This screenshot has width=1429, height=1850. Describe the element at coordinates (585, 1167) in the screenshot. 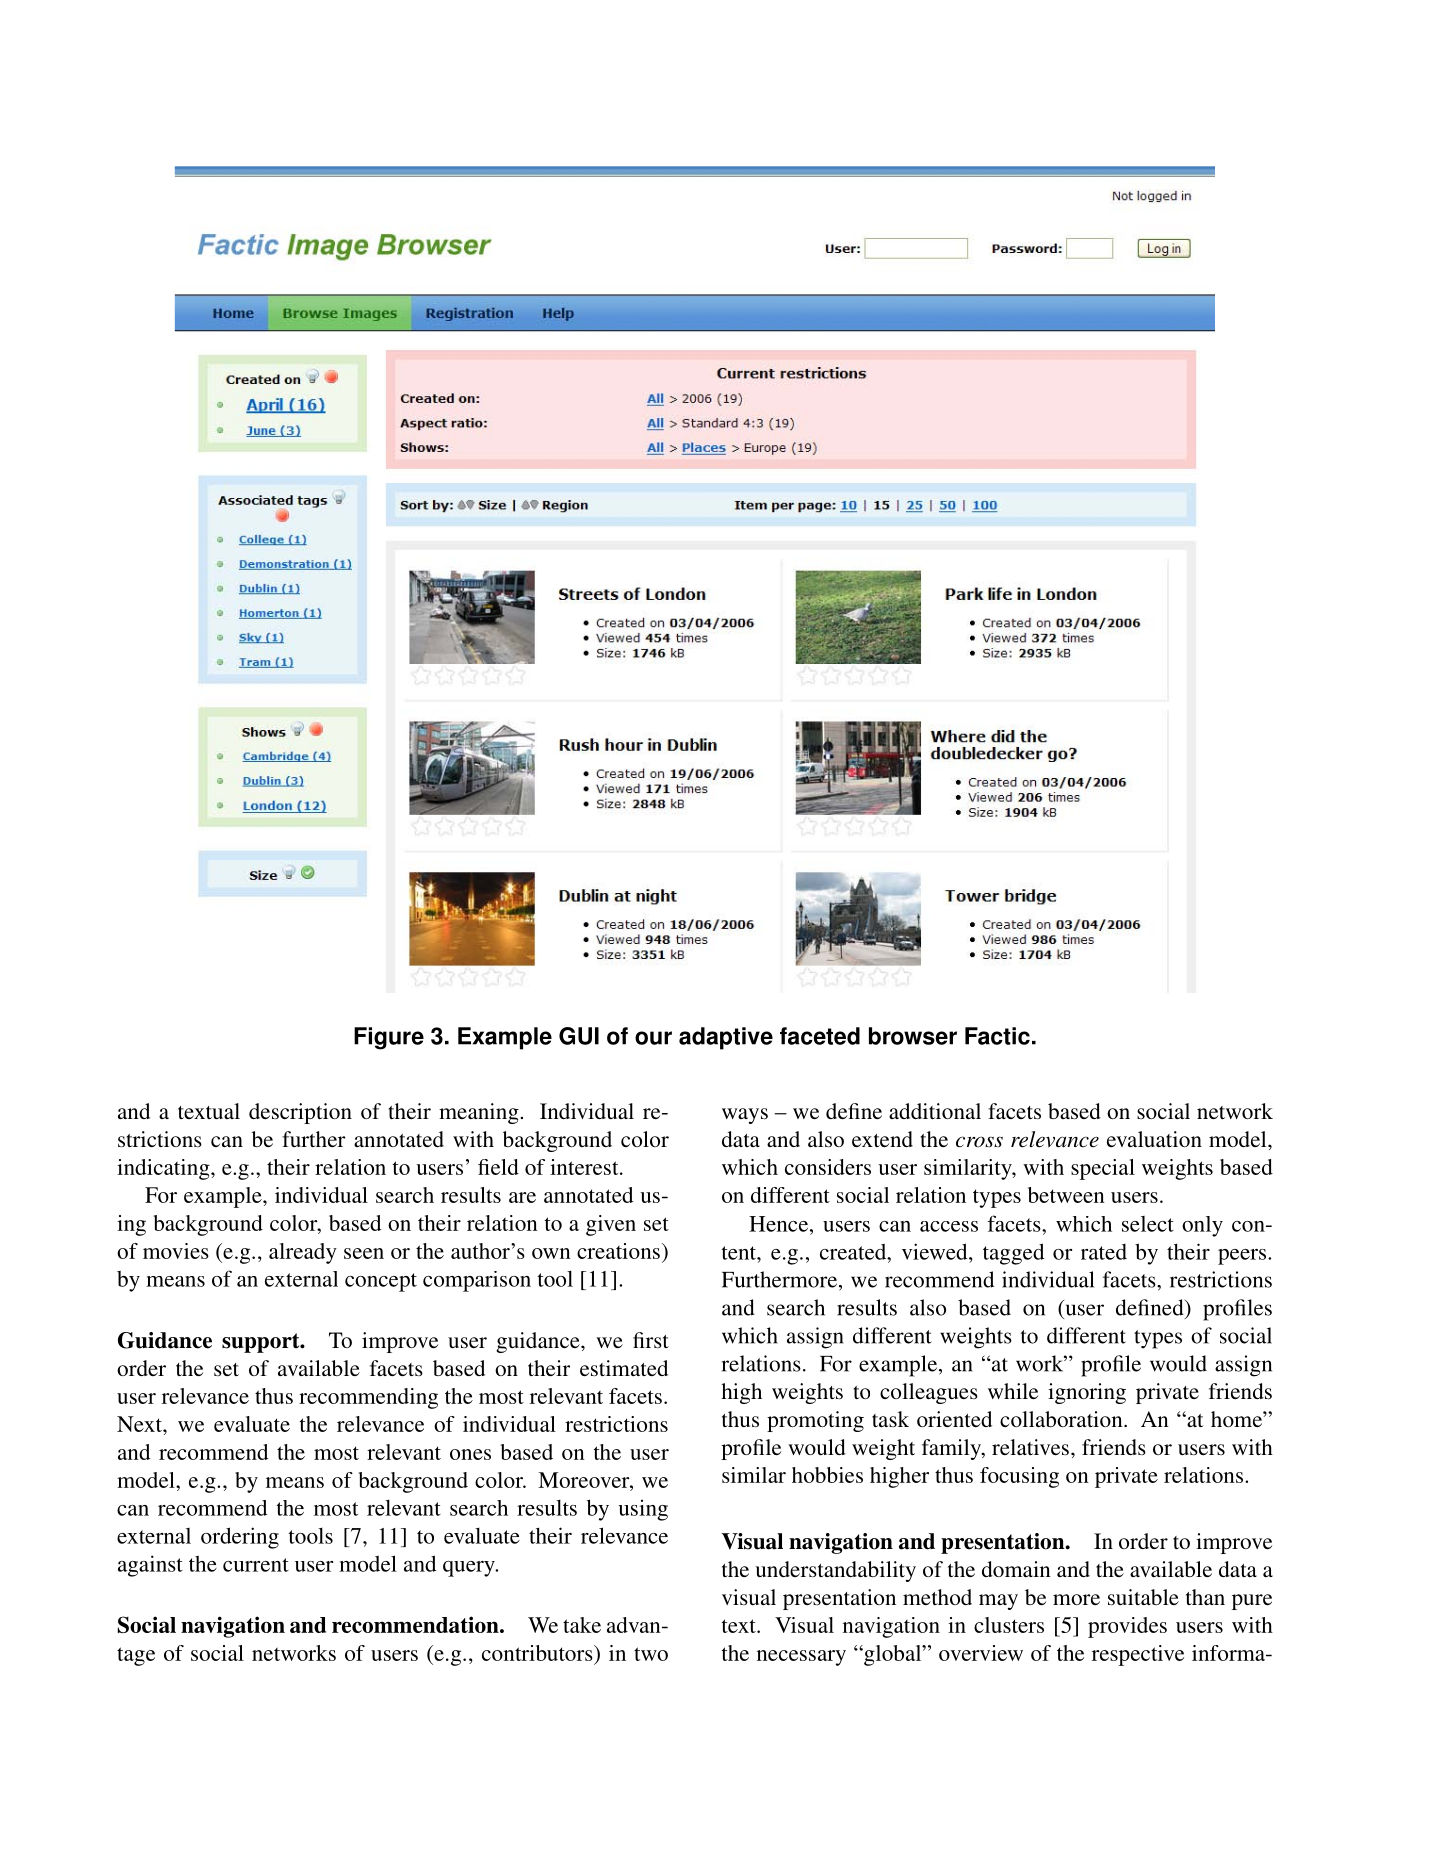

I see `interest` at that location.
